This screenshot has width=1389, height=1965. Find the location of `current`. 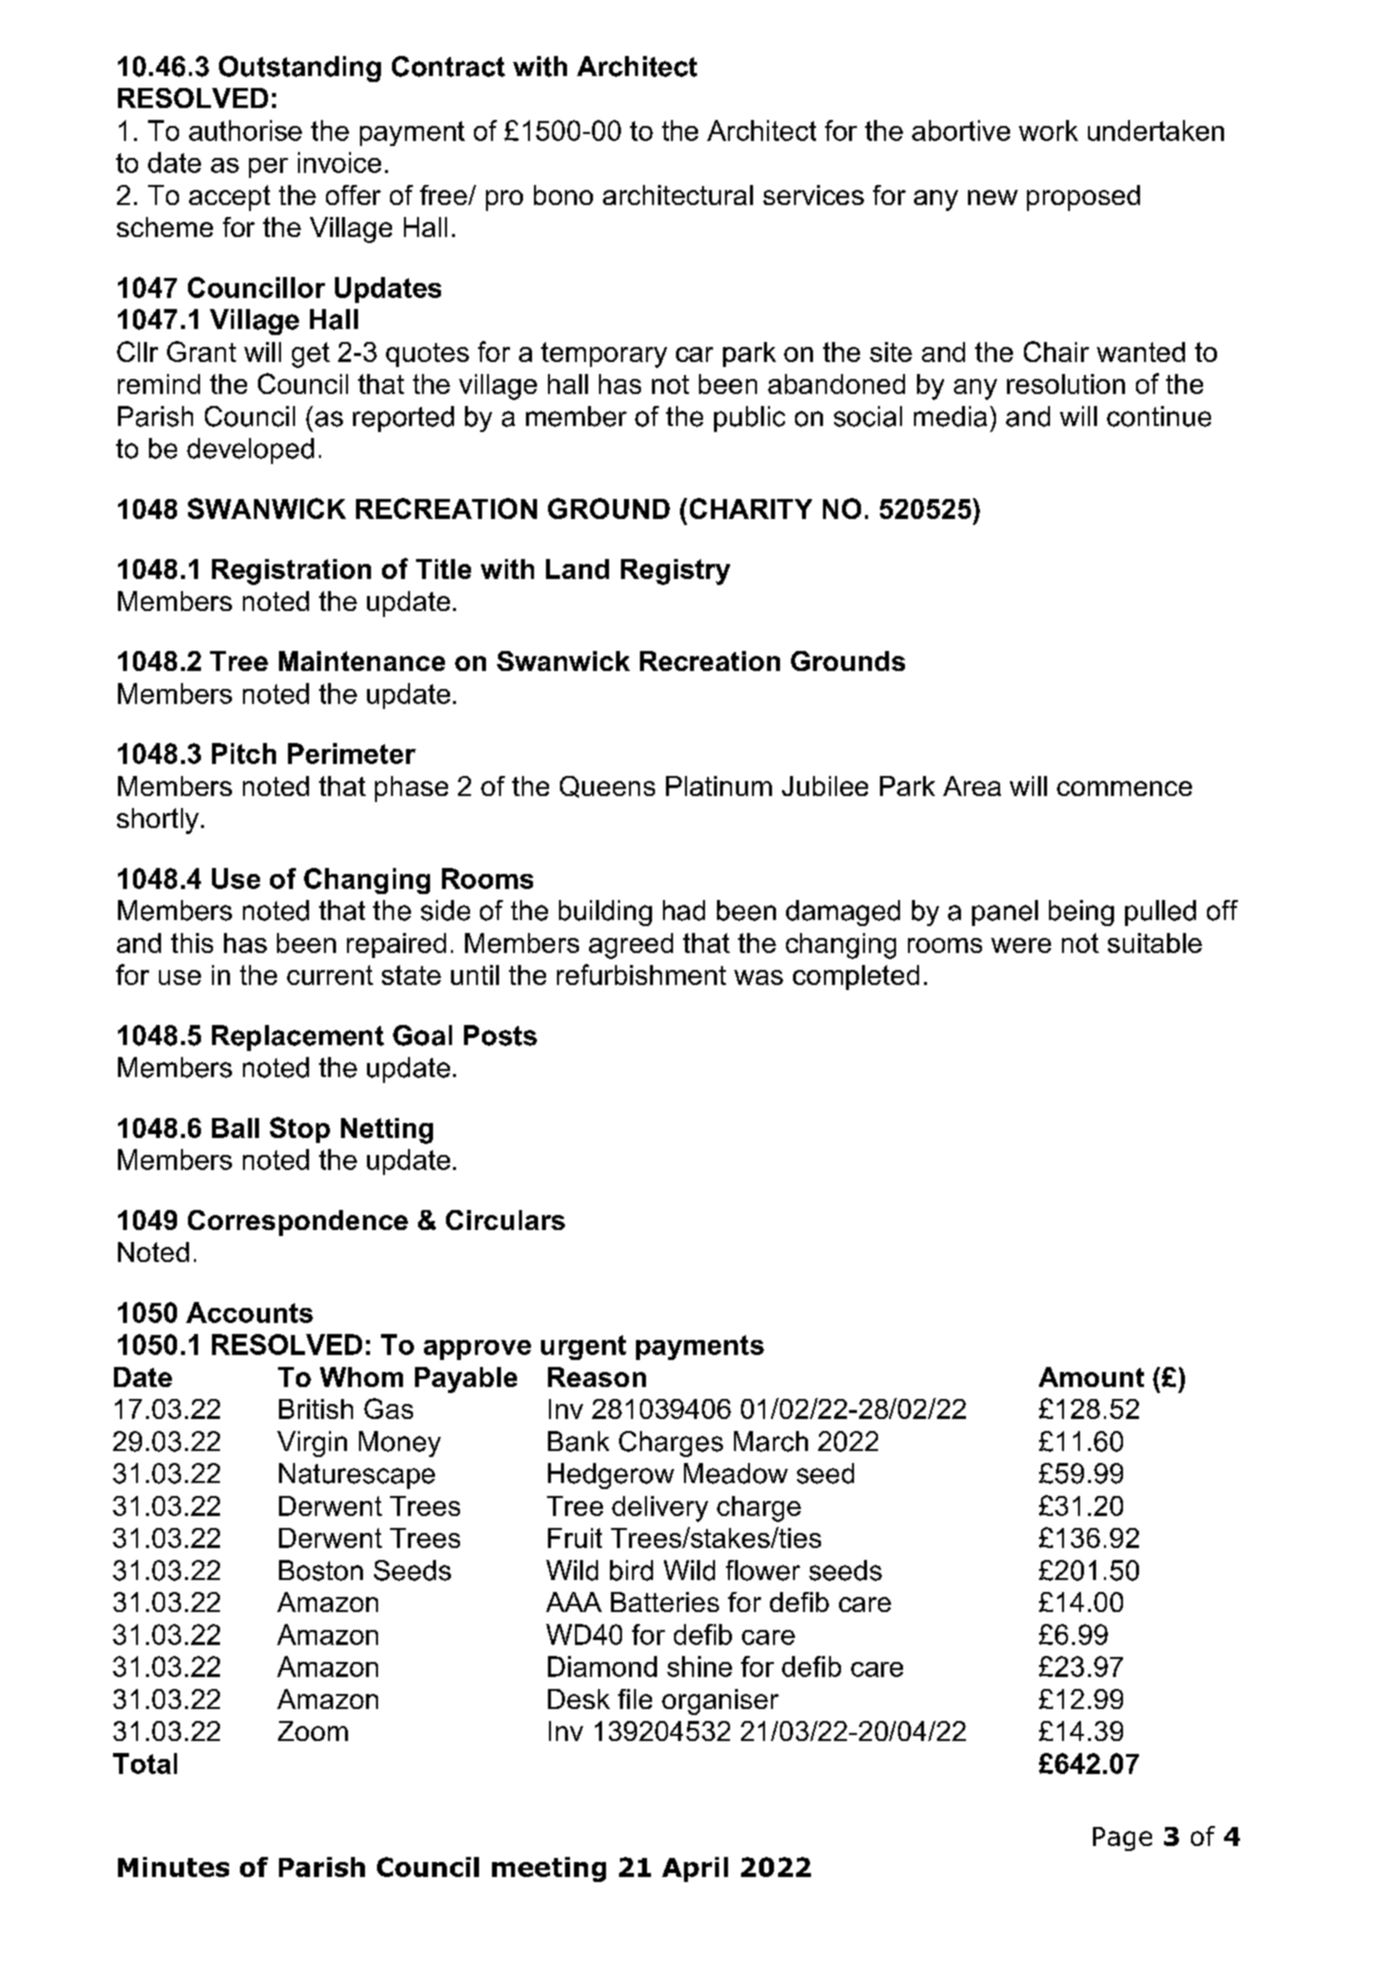

current is located at coordinates (330, 975).
